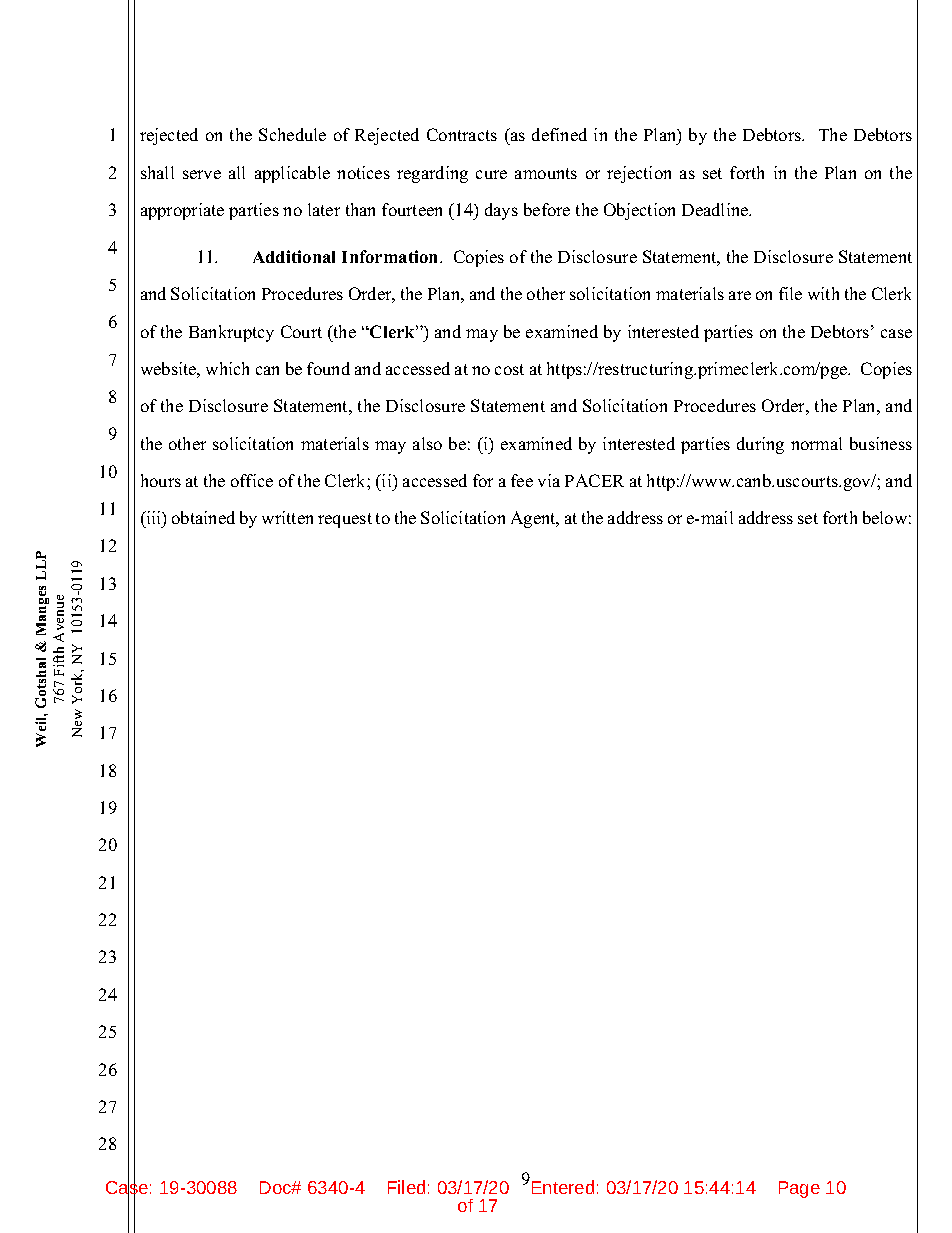  What do you see at coordinates (563, 1187) in the page?
I see `Entered` at bounding box center [563, 1187].
